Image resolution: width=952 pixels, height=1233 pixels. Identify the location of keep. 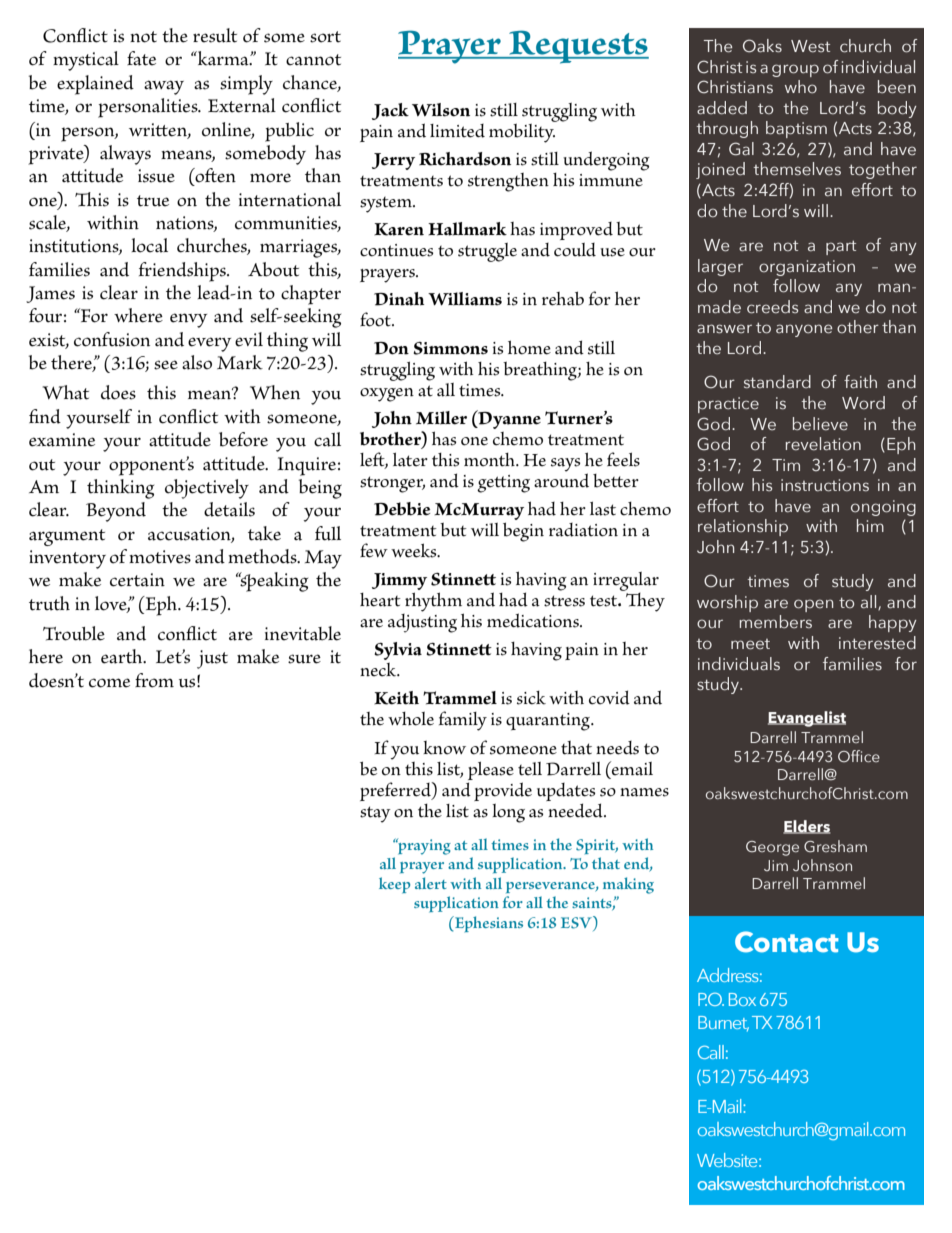
(394, 885).
